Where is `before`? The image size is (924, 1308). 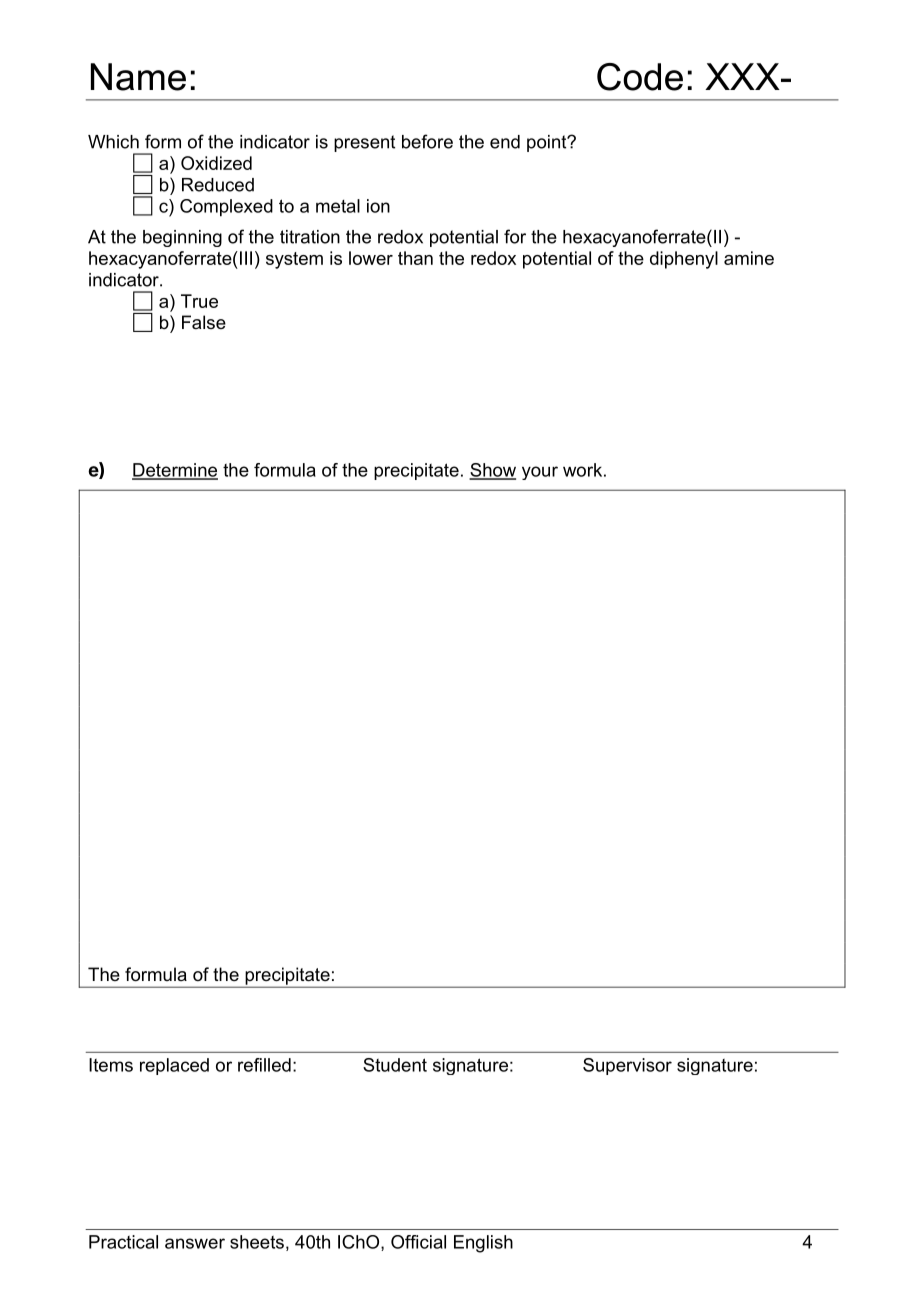
before is located at coordinates (427, 141).
